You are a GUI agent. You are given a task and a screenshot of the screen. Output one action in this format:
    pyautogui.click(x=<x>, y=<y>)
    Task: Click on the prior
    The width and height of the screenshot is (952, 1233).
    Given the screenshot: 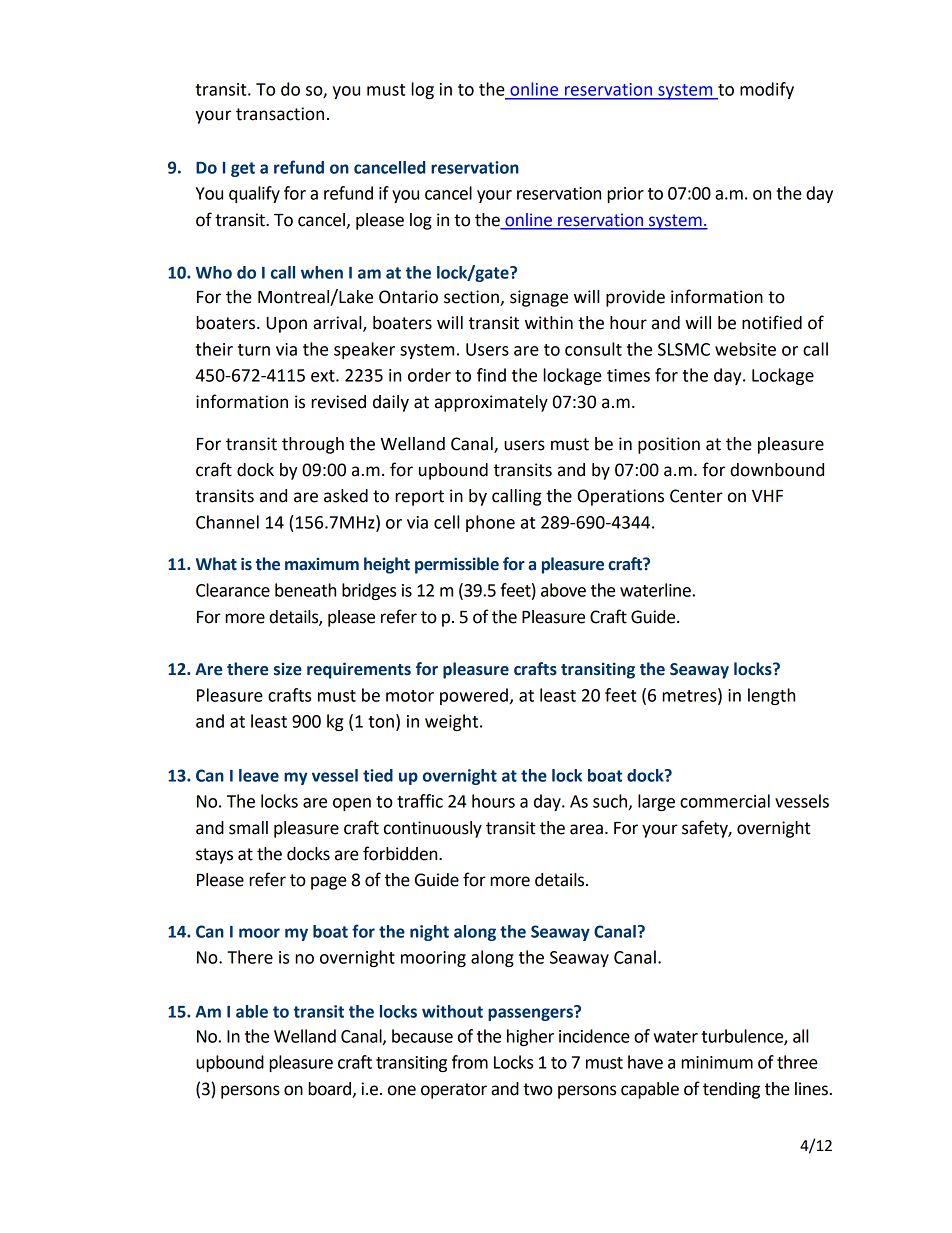 What is the action you would take?
    pyautogui.click(x=625, y=195)
